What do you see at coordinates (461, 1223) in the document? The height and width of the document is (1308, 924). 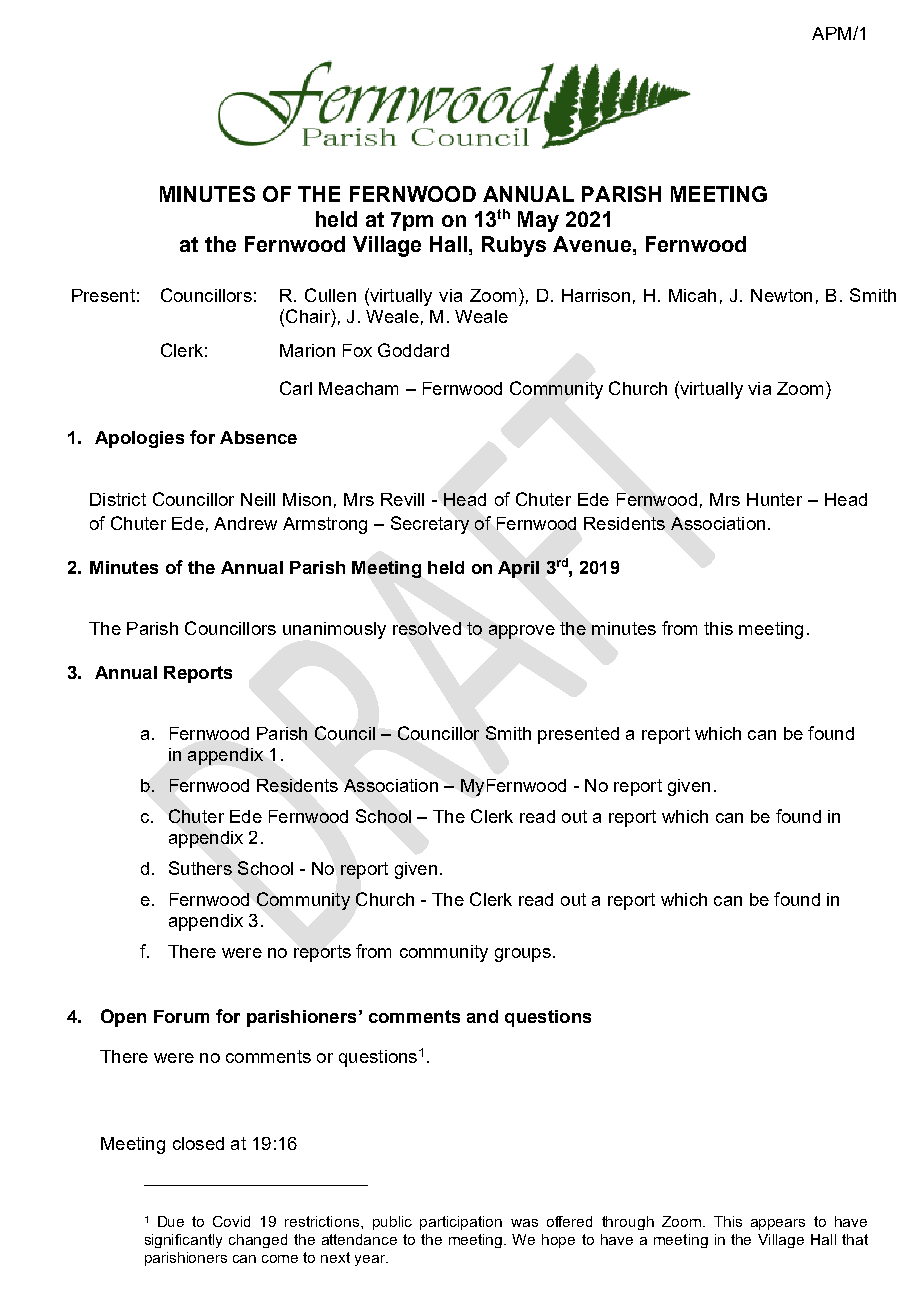 I see `participation` at bounding box center [461, 1223].
